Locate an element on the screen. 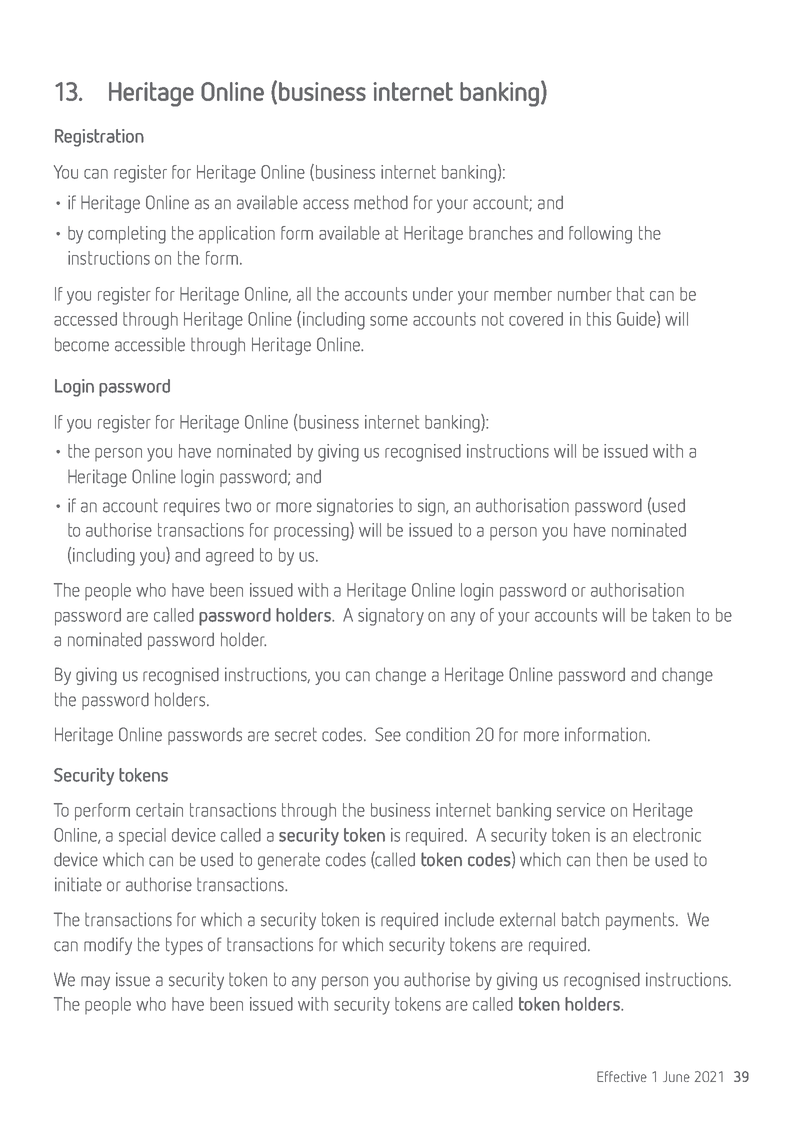 The width and height of the screenshot is (792, 1124). taken is located at coordinates (671, 615).
